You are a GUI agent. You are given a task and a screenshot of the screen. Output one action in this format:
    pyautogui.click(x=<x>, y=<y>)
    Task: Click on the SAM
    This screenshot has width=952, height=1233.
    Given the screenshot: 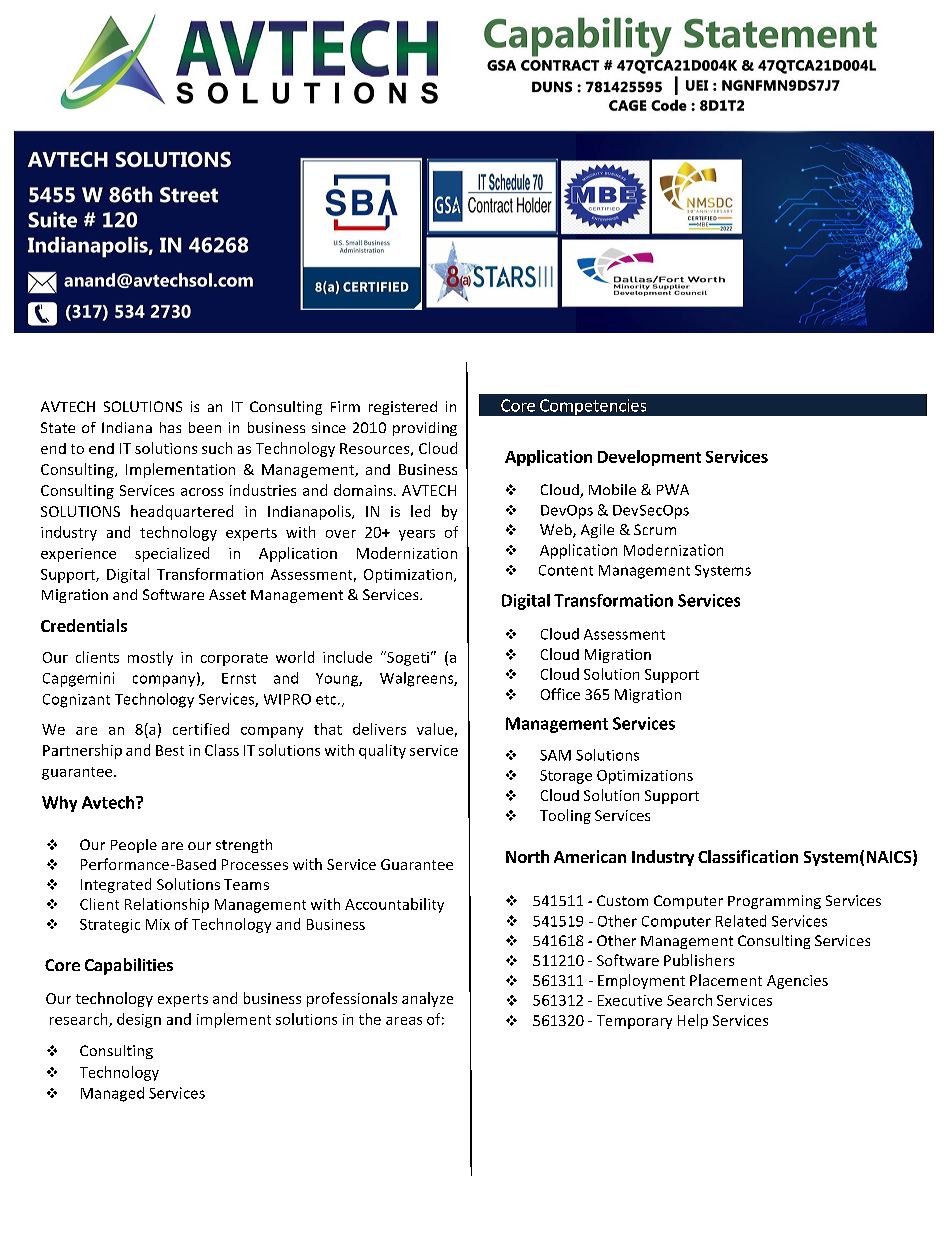 What is the action you would take?
    pyautogui.click(x=555, y=755)
